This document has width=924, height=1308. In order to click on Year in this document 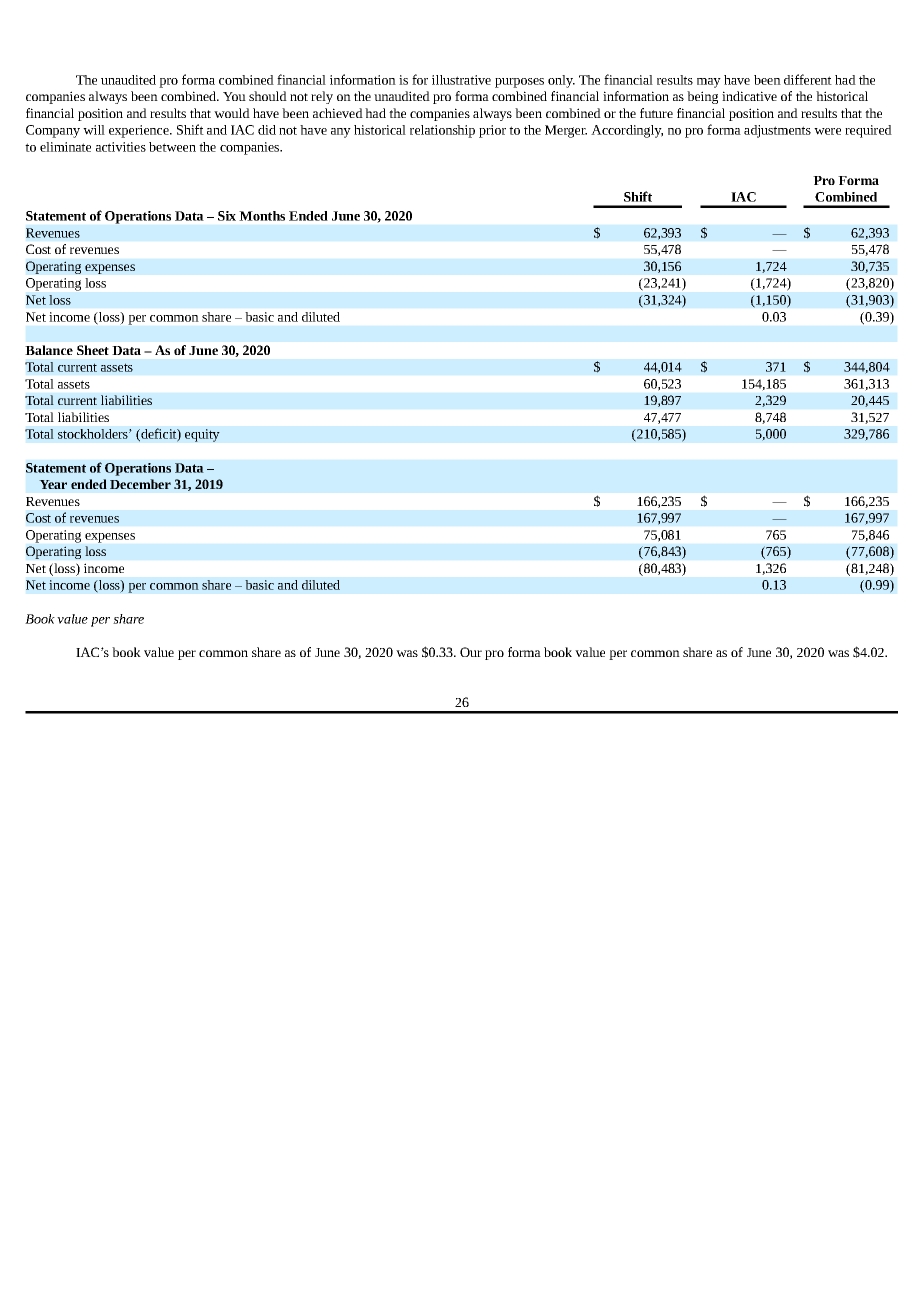, I will do `click(53, 484)`.
